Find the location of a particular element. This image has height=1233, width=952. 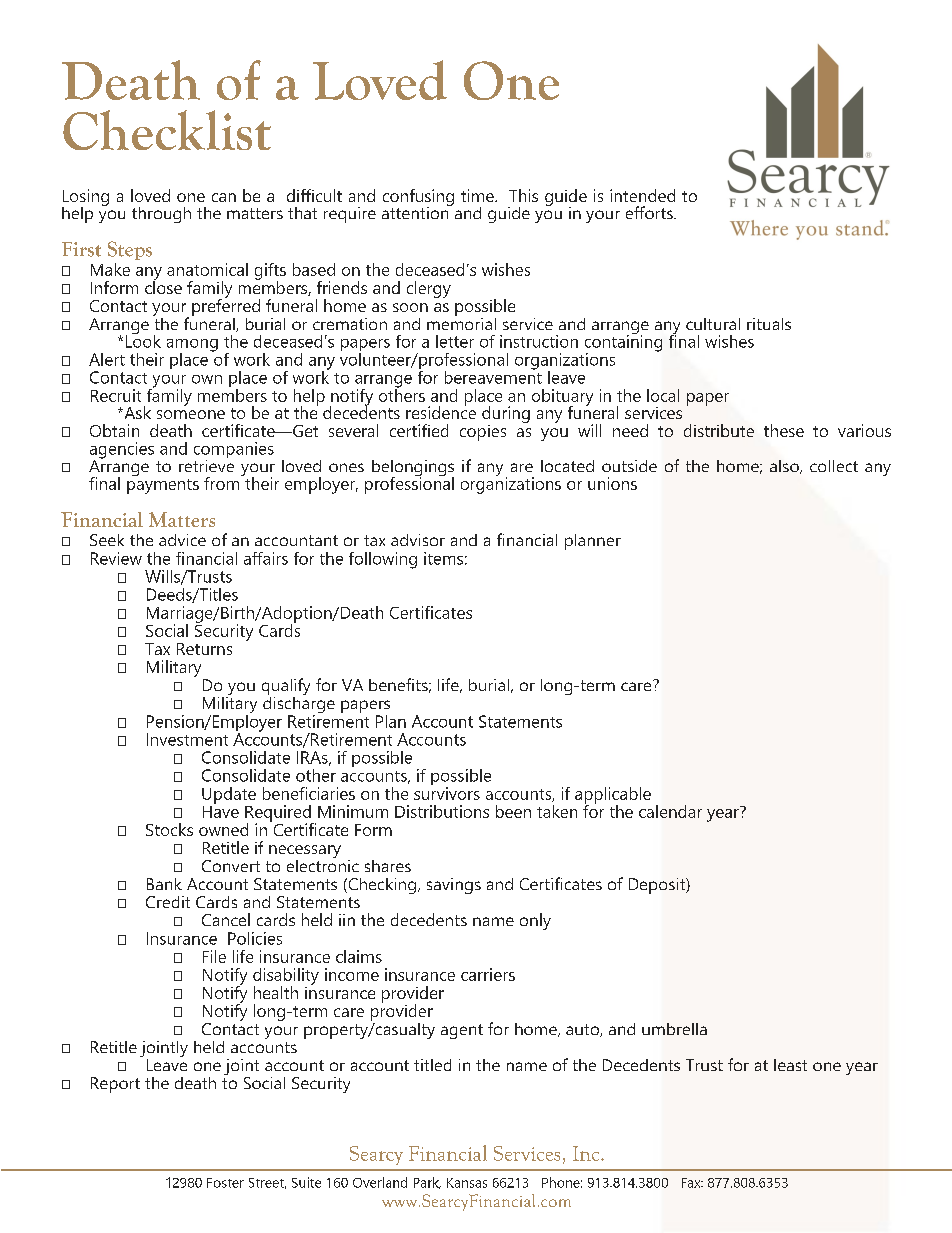

also is located at coordinates (785, 467).
